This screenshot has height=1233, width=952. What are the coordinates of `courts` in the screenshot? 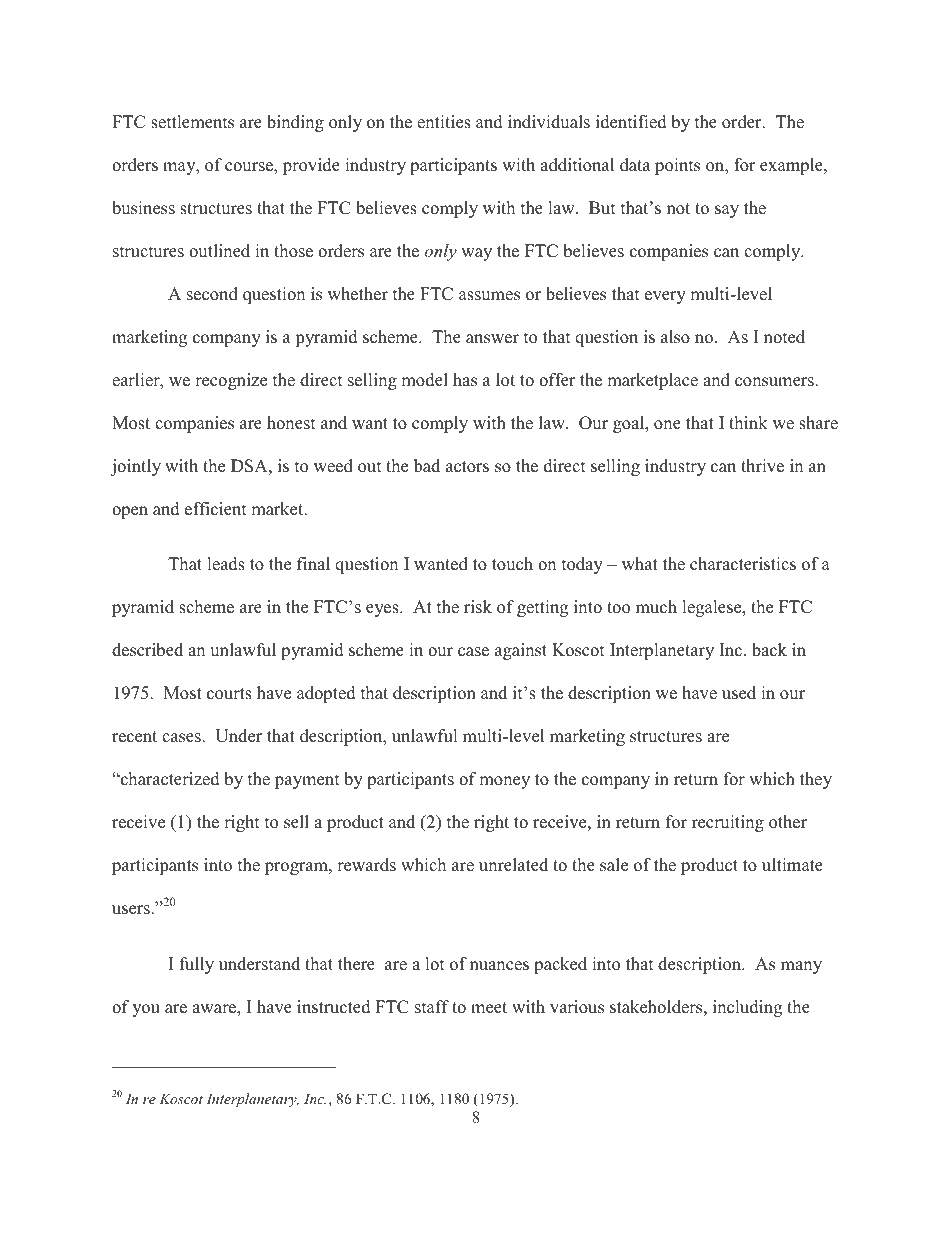 It's located at (229, 694).
